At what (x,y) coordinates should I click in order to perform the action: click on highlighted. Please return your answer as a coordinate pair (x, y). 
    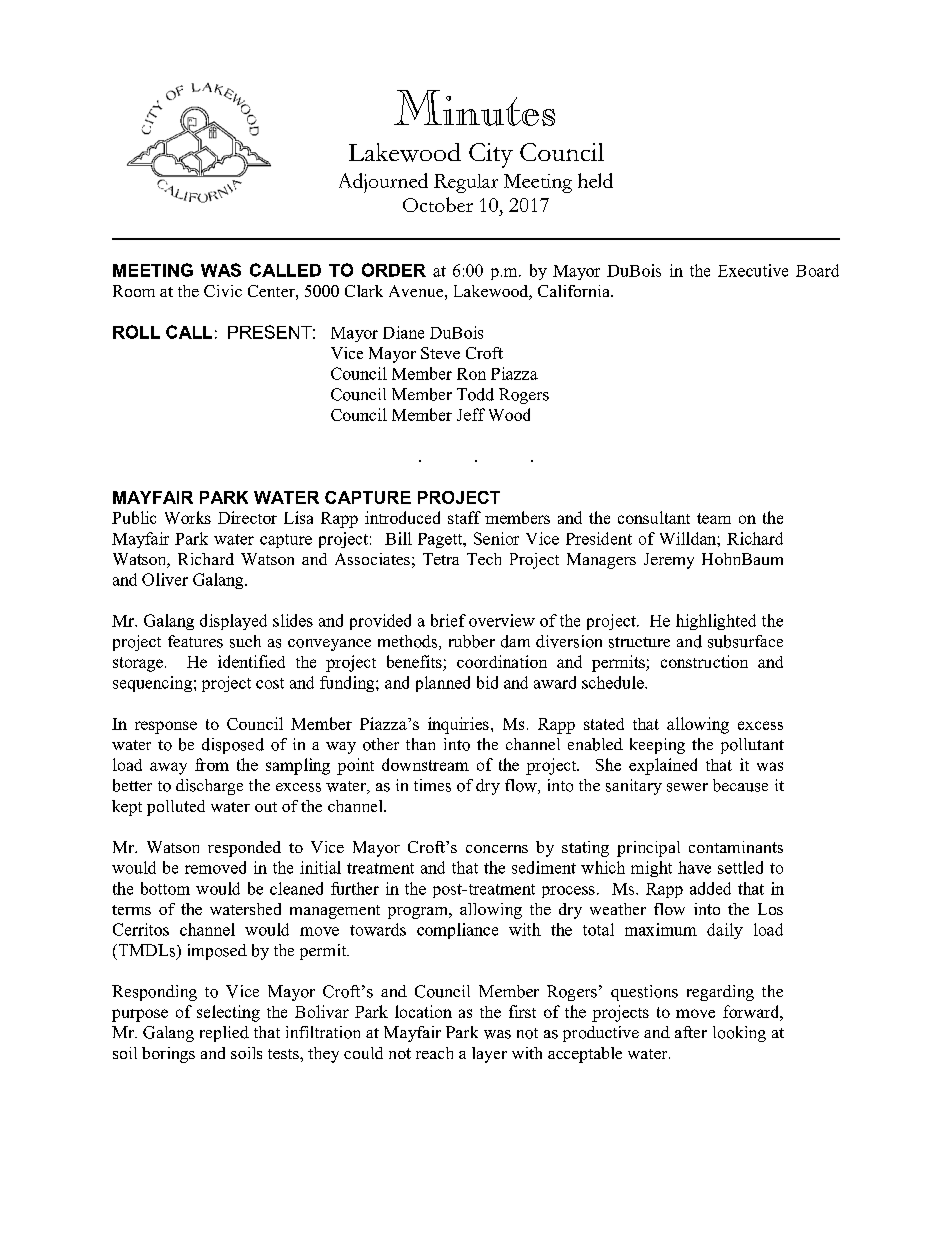
    Looking at the image, I should click on (716, 622).
